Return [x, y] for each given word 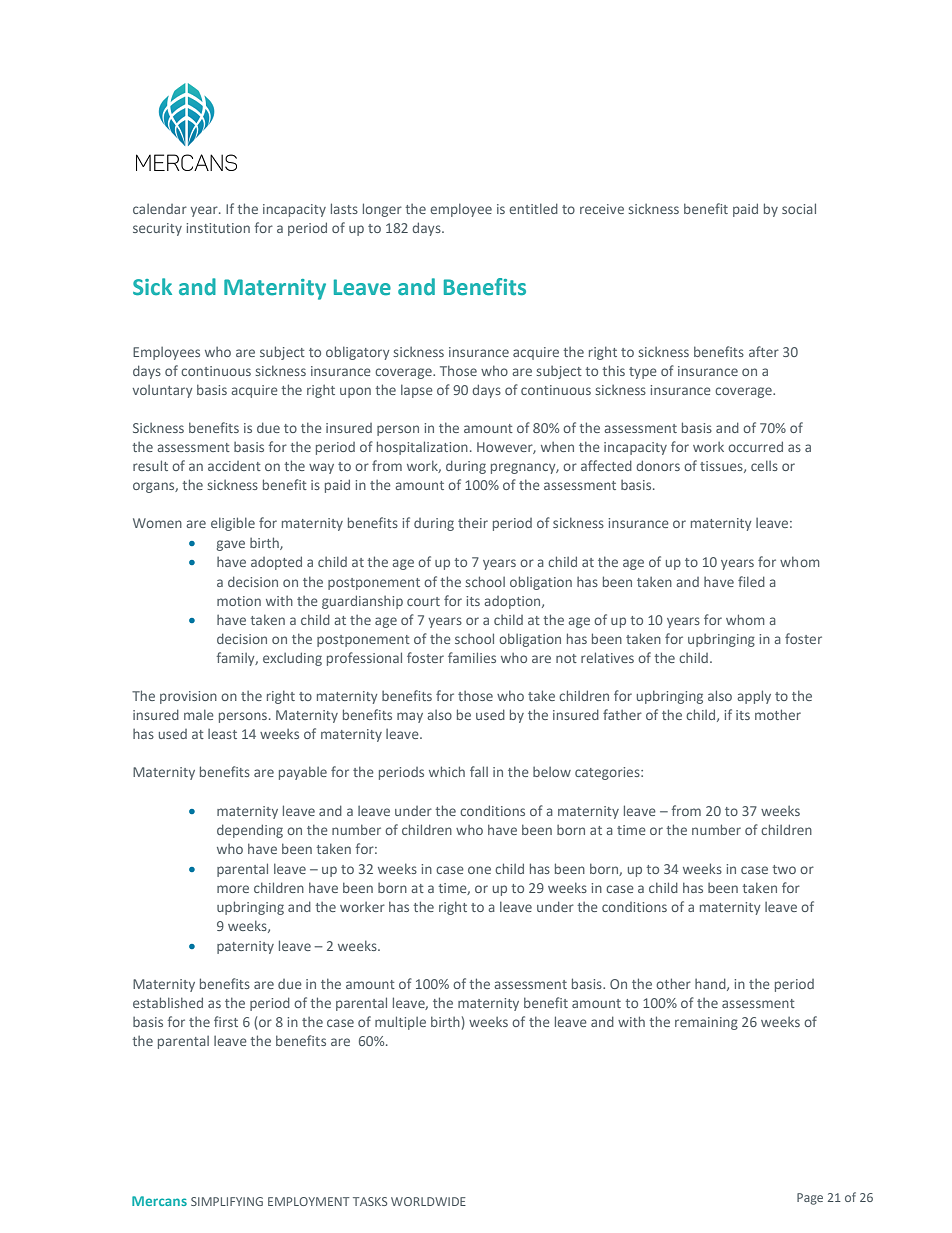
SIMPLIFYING [227, 1201]
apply [754, 697]
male [199, 714]
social [799, 208]
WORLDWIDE [428, 1201]
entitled [533, 208]
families [472, 657]
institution [218, 228]
